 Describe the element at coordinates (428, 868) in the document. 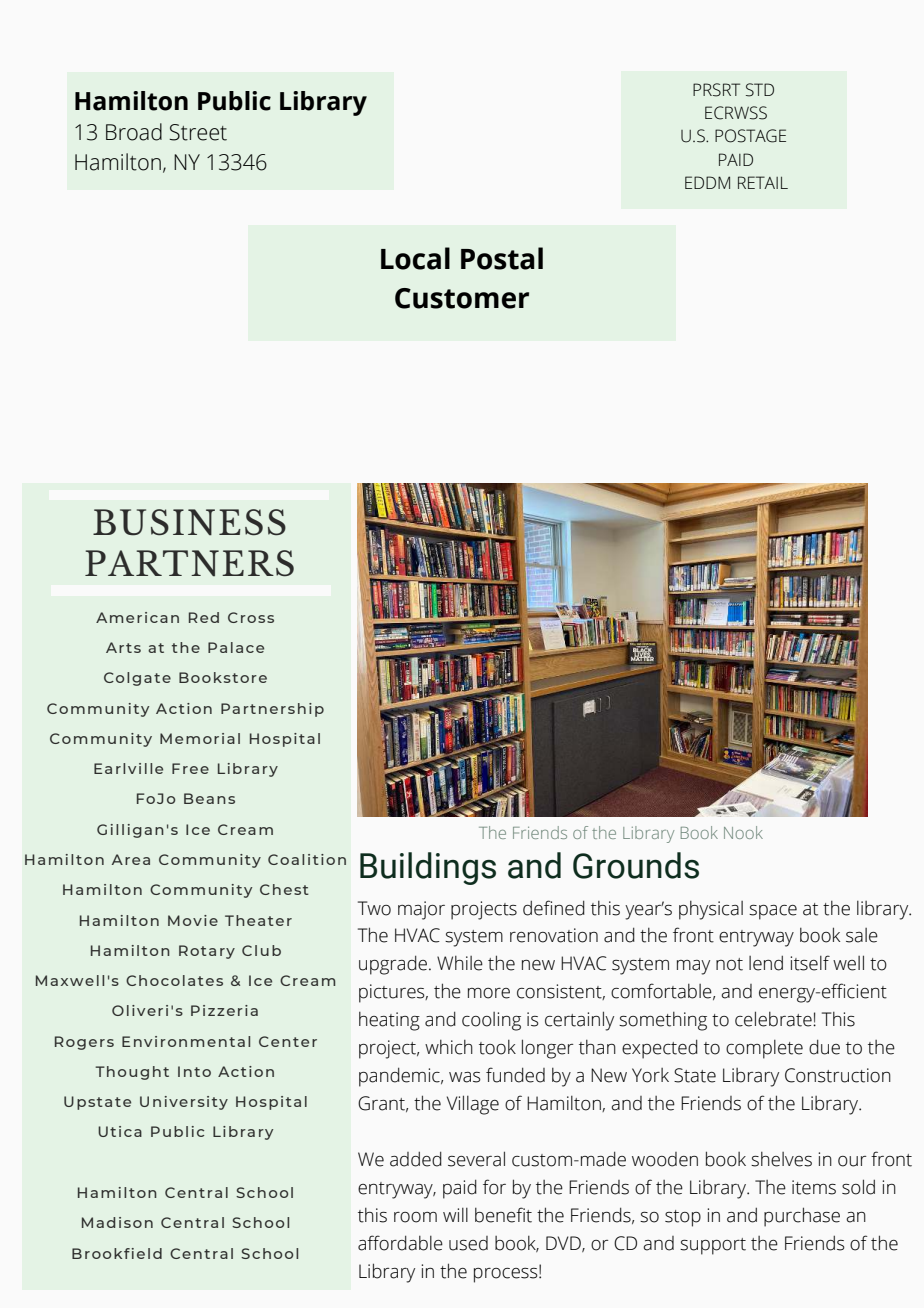

I see `Buildings` at that location.
